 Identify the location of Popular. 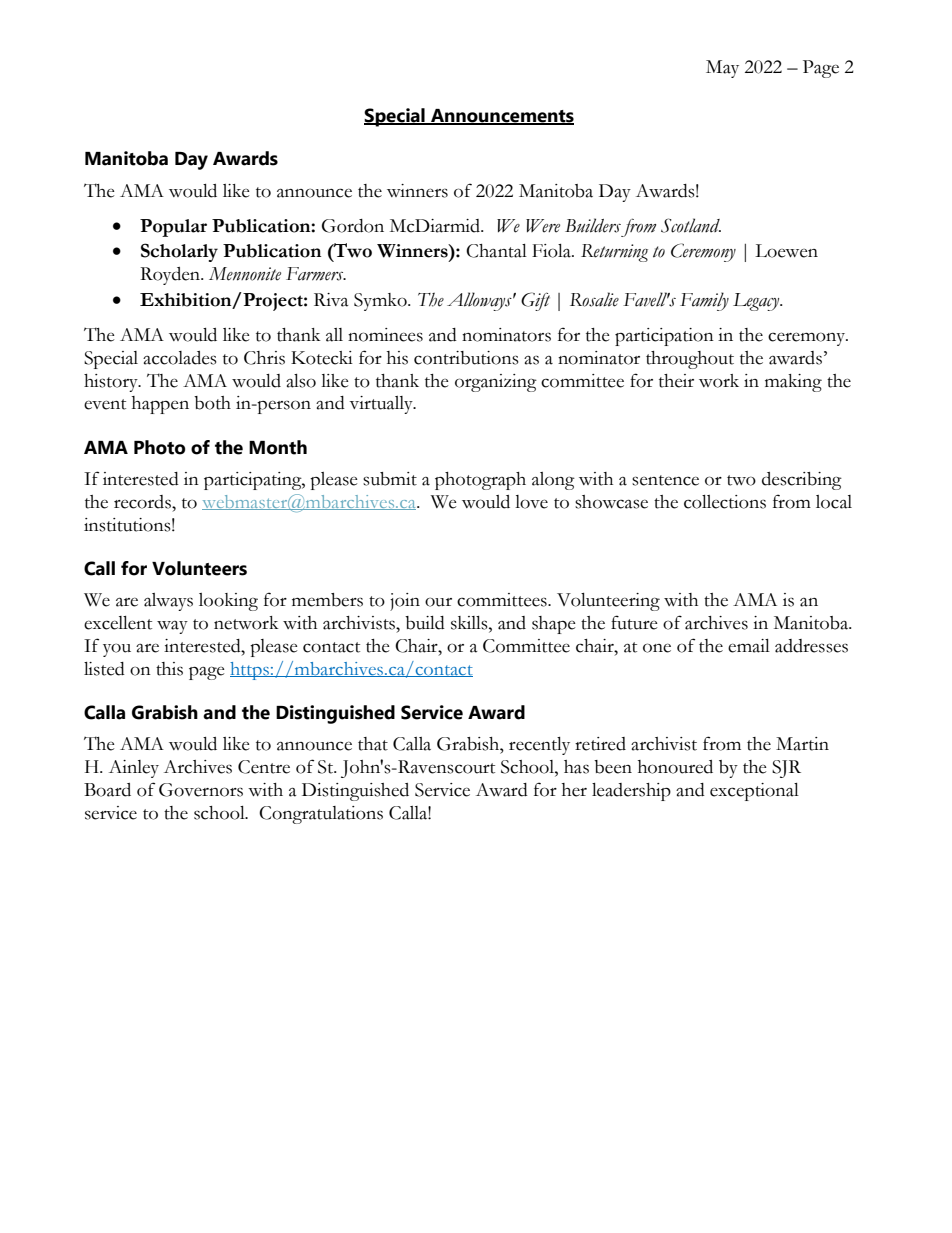
(173, 228).
